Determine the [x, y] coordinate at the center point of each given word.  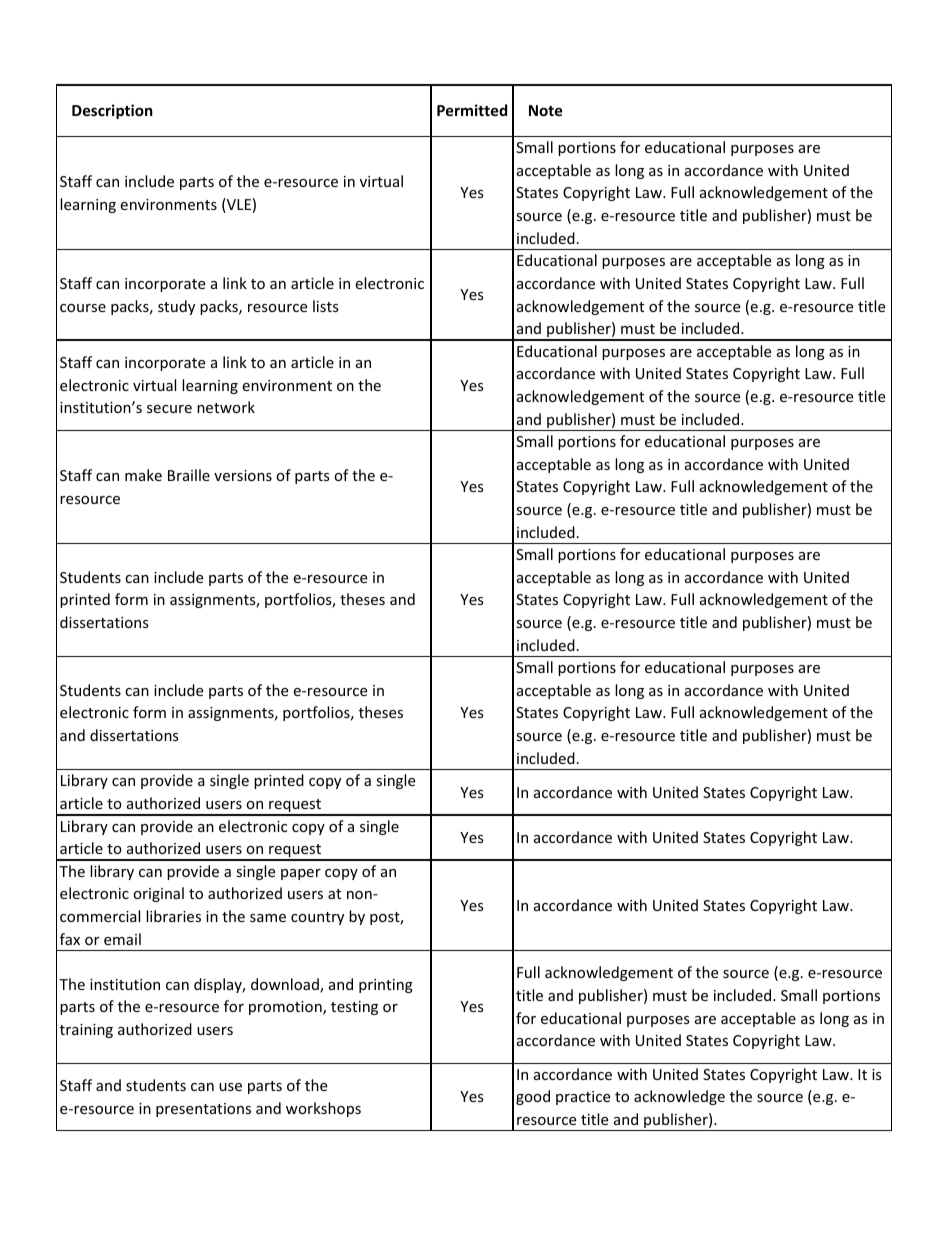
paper [301, 874]
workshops [323, 1109]
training [86, 1031]
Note [546, 110]
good [533, 1097]
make [143, 475]
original [158, 894]
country [317, 918]
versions [243, 475]
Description [112, 111]
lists [326, 306]
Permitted [472, 110]
